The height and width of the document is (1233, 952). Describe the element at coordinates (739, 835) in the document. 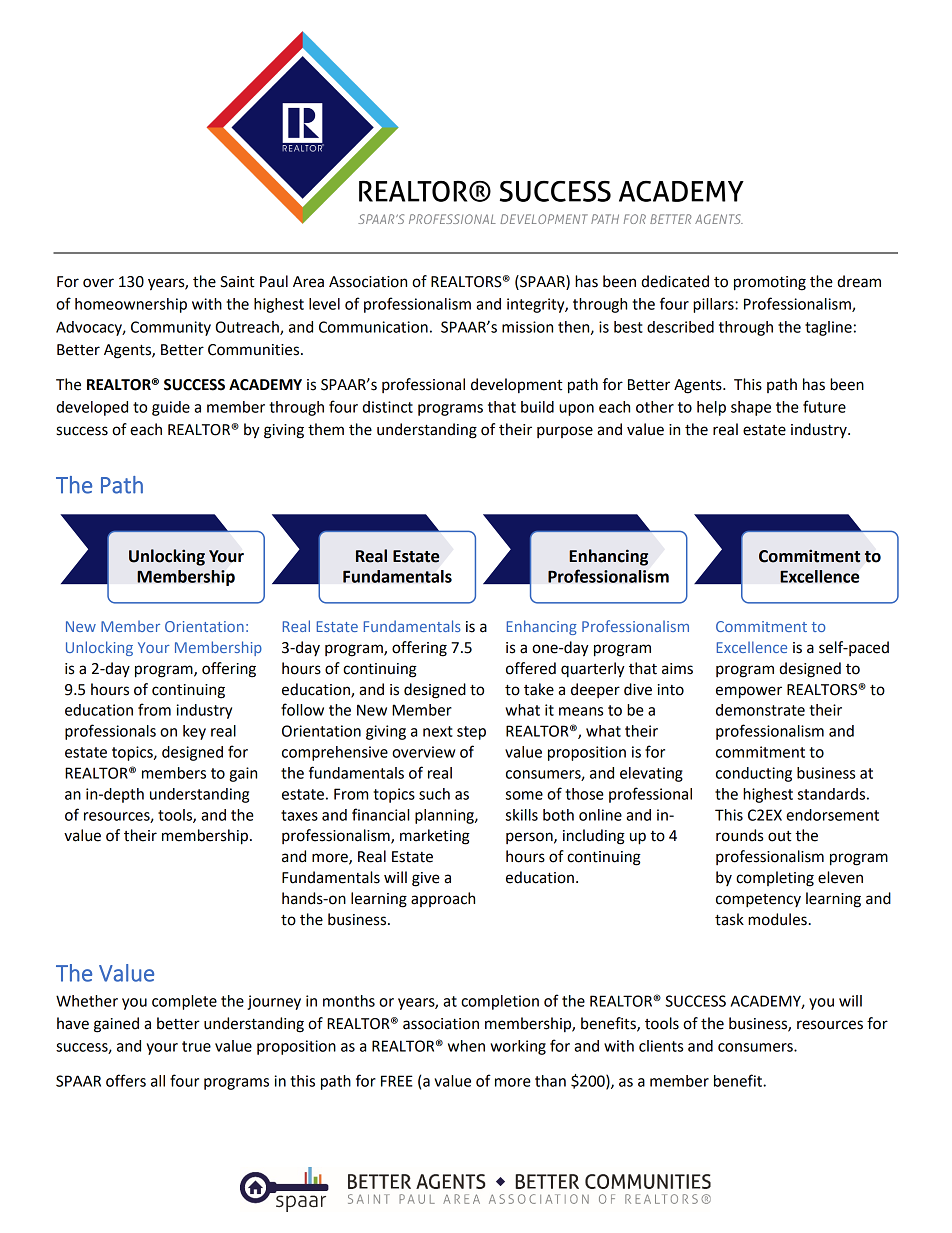

I see `rounds` at that location.
